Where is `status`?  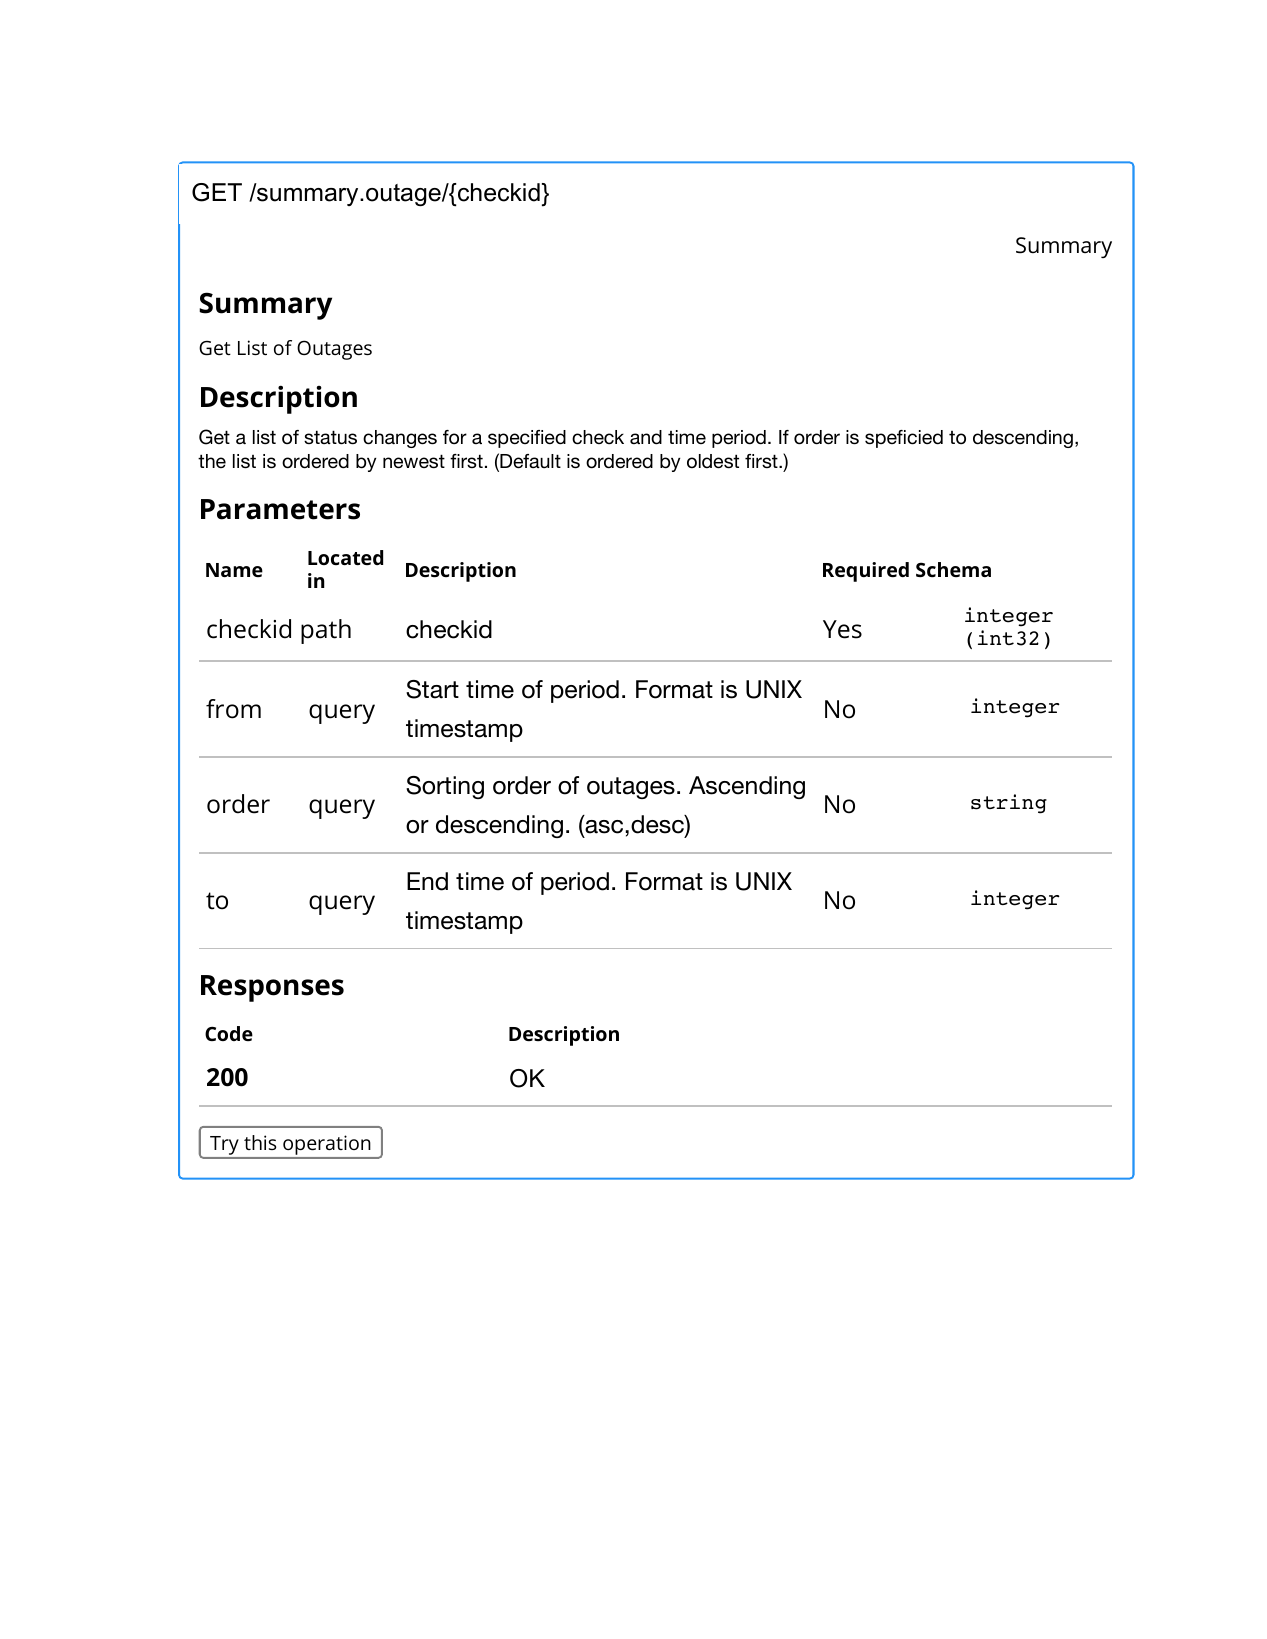
status is located at coordinates (330, 437).
